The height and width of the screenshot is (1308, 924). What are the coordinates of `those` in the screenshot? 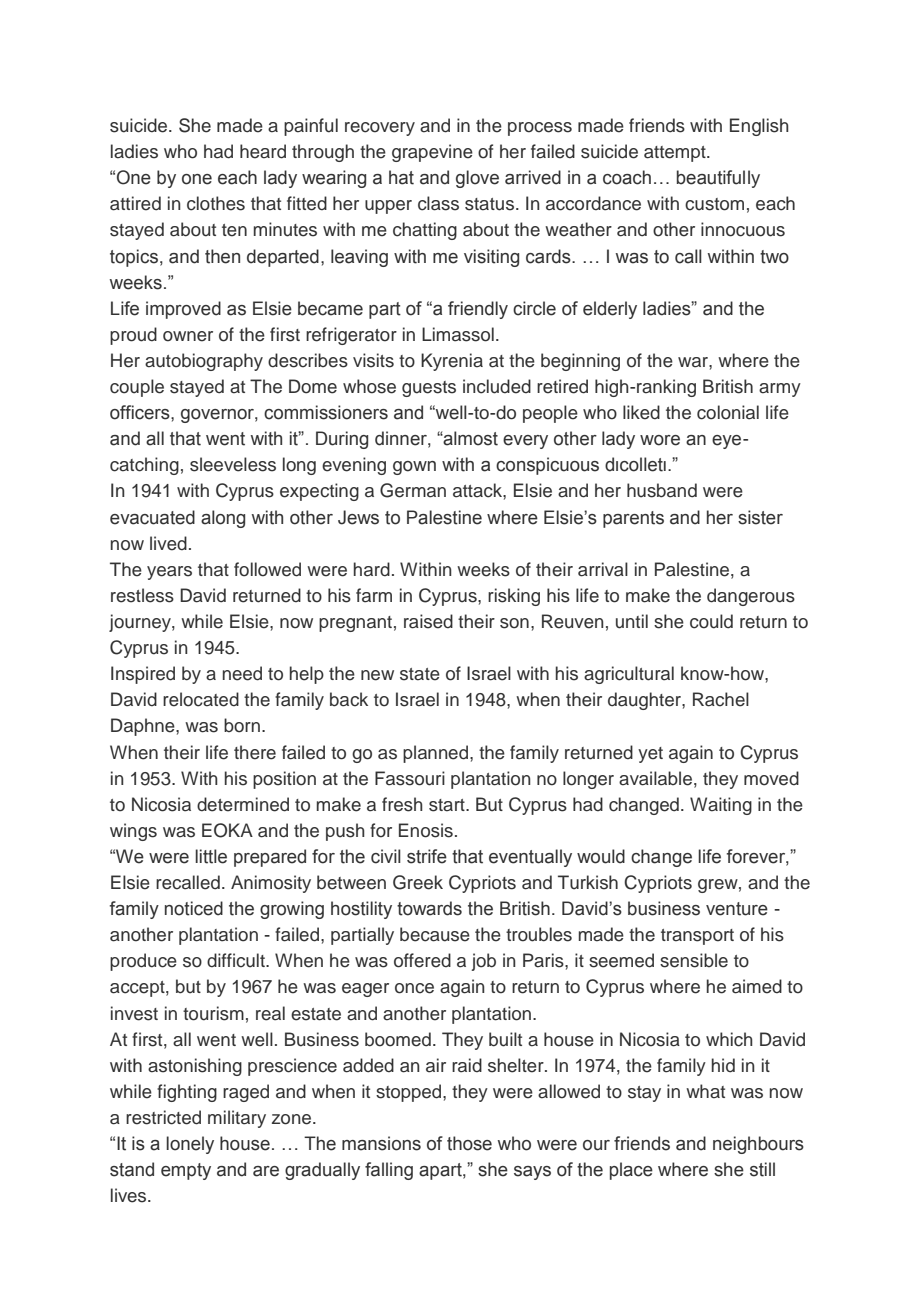 It's located at (469, 1143).
